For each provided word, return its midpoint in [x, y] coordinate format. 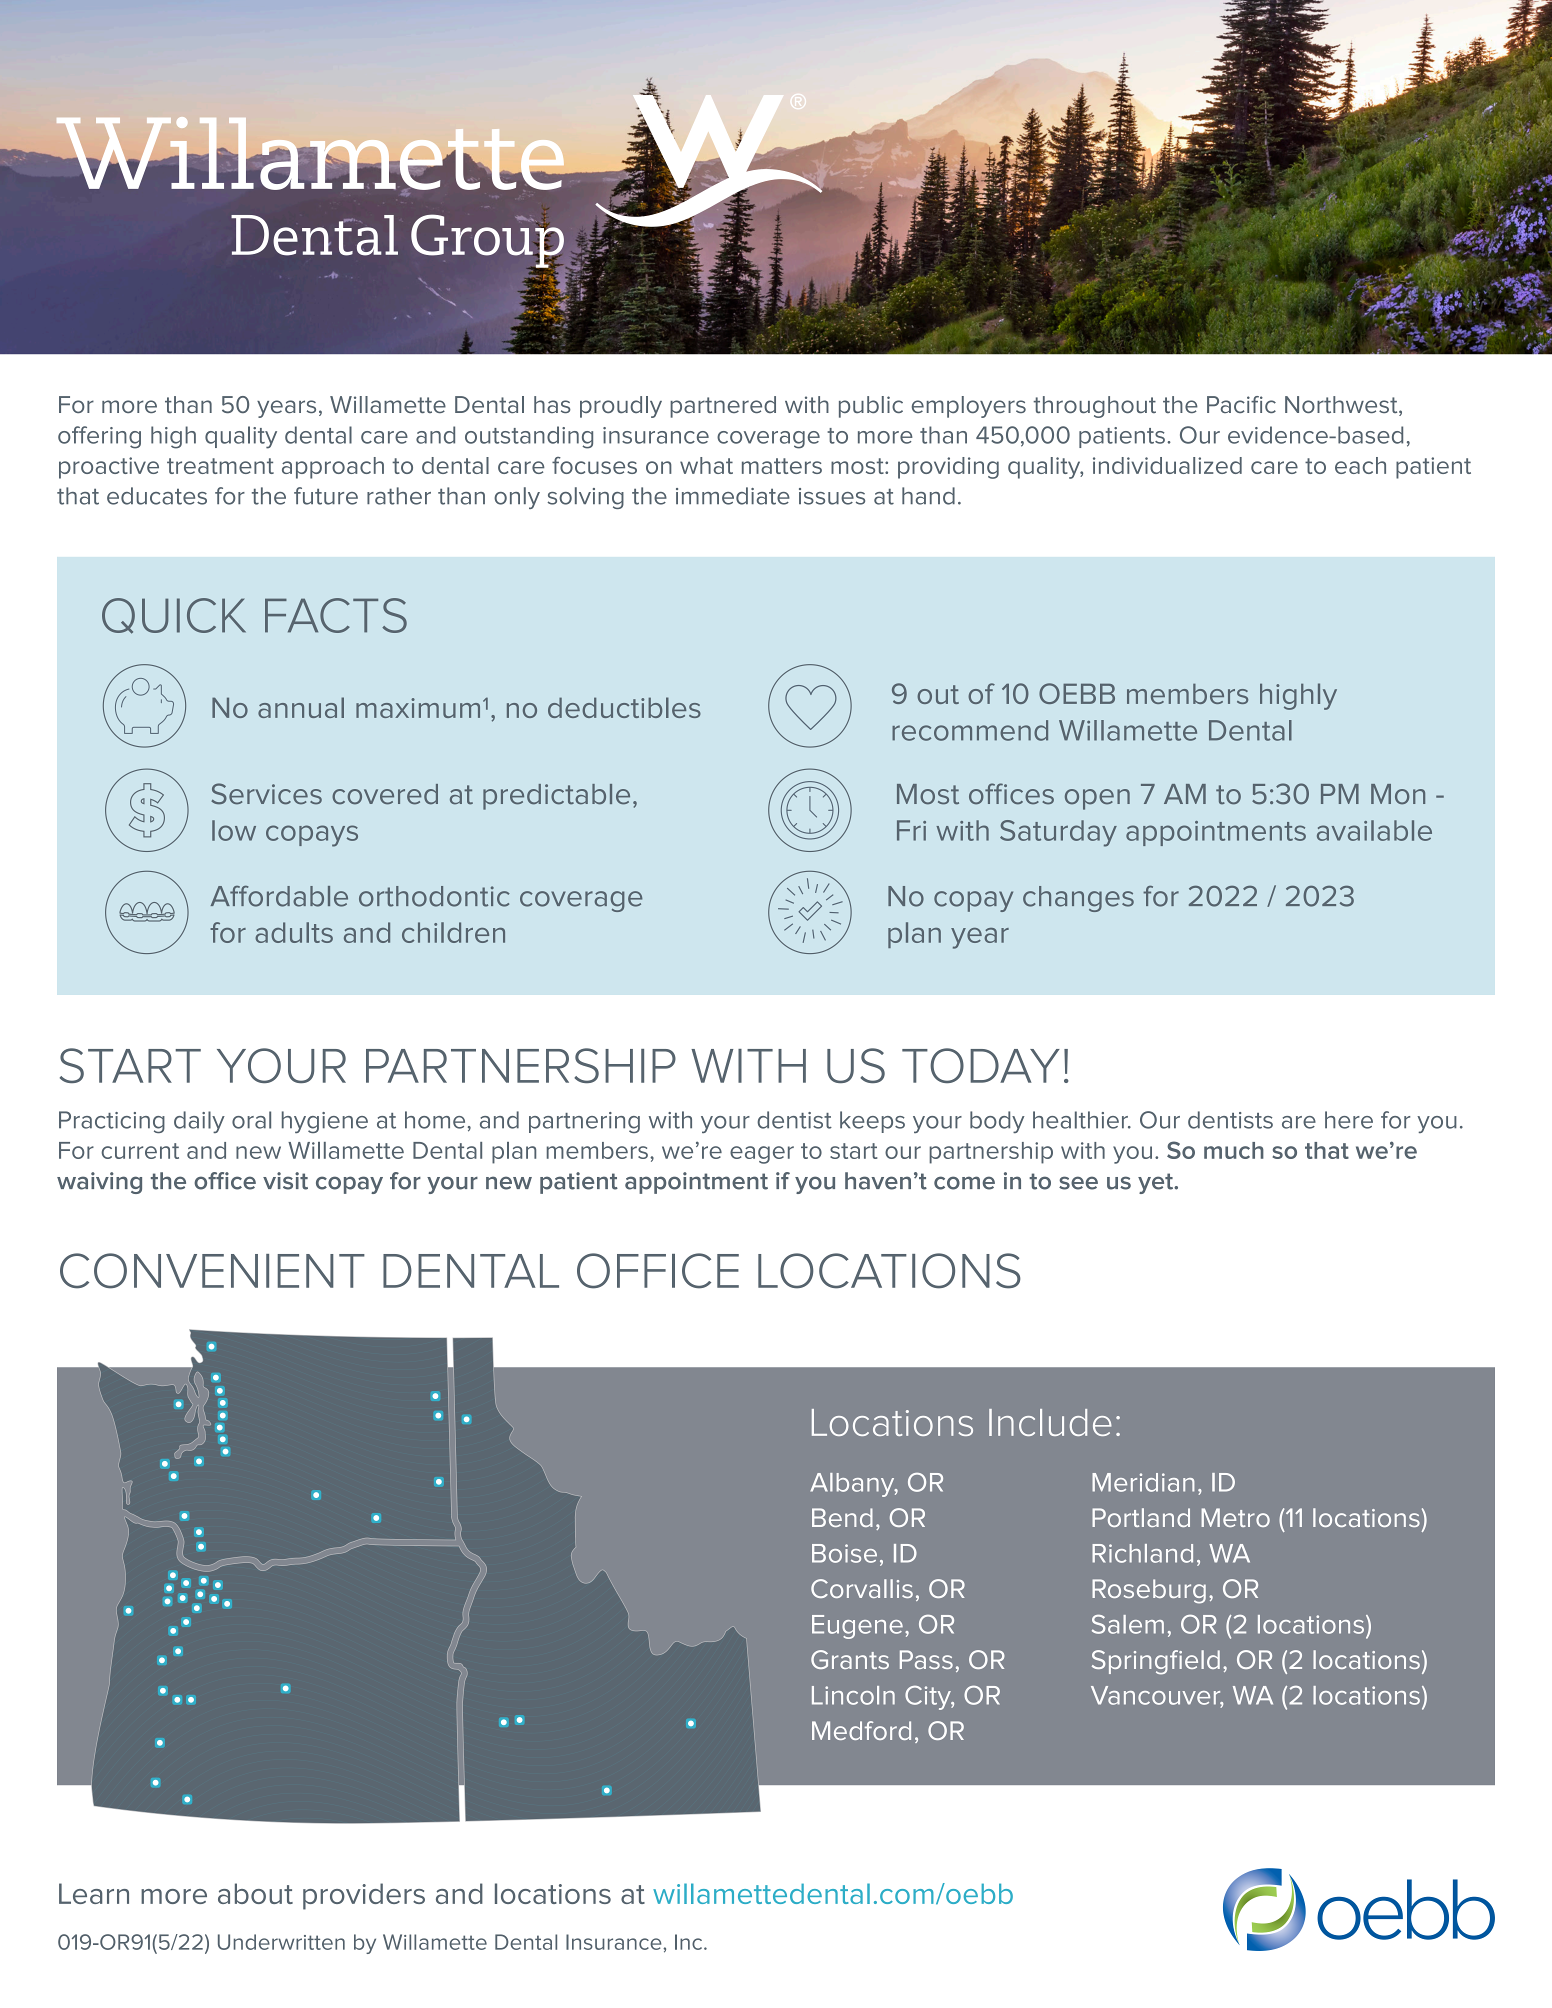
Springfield [1156, 1662]
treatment [220, 466]
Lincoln [853, 1695]
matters [782, 466]
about [255, 1893]
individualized [1167, 465]
